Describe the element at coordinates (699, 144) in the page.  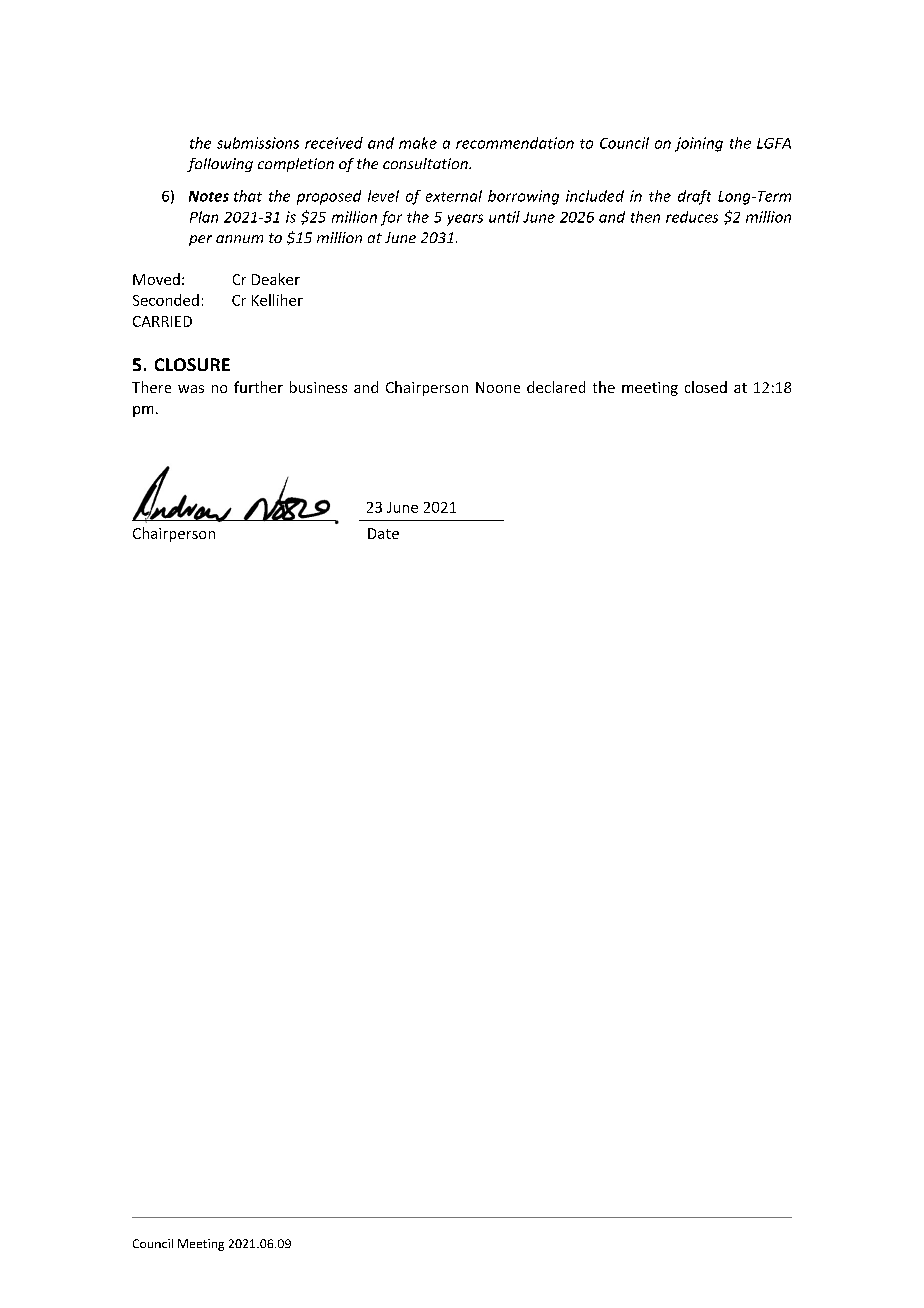
I see `joining` at that location.
